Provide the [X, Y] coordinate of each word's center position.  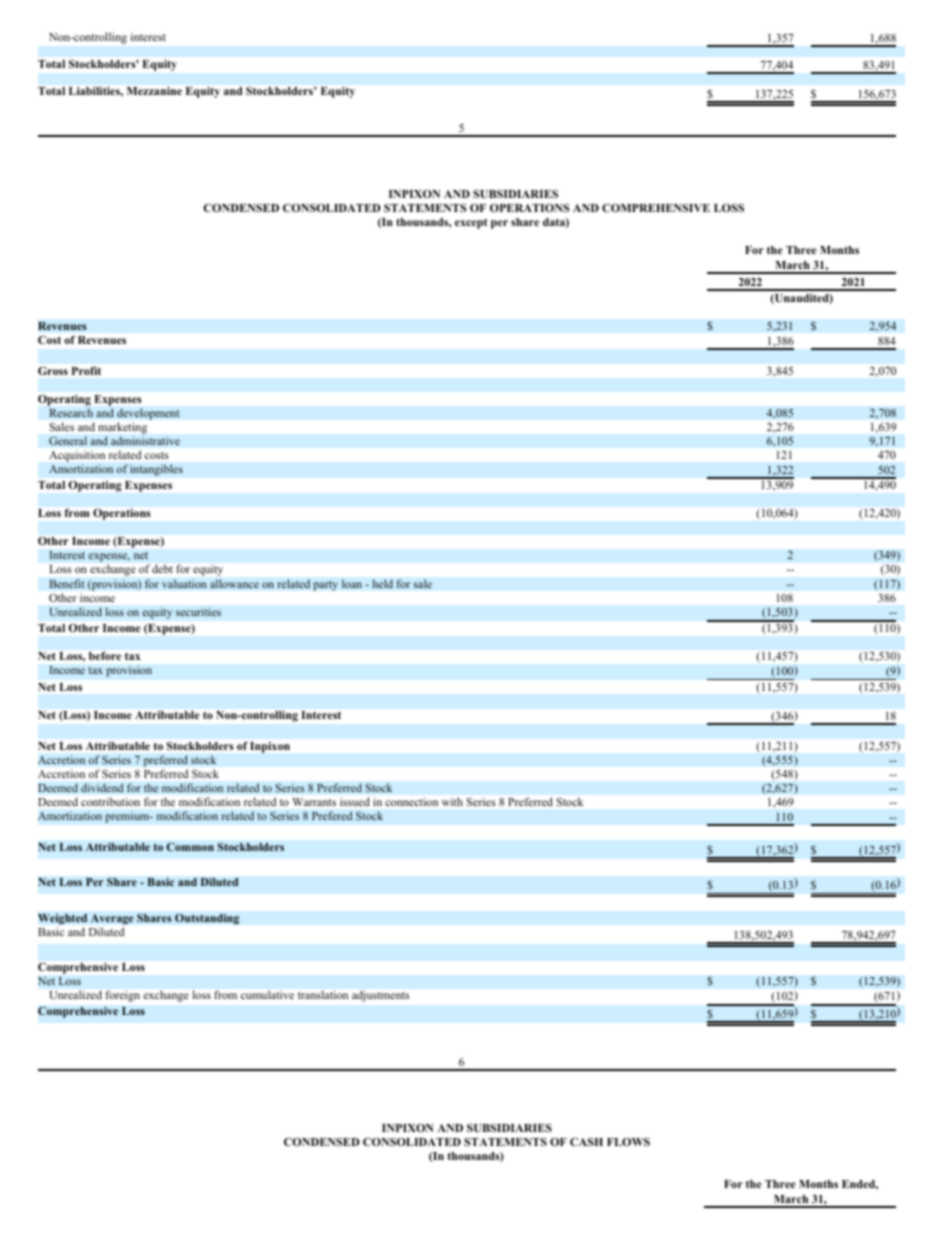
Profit [86, 371]
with [452, 801]
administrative [145, 441]
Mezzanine [154, 91]
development [148, 414]
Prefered [332, 815]
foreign [123, 996]
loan [352, 584]
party [325, 586]
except [471, 224]
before [105, 656]
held [382, 584]
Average [112, 919]
